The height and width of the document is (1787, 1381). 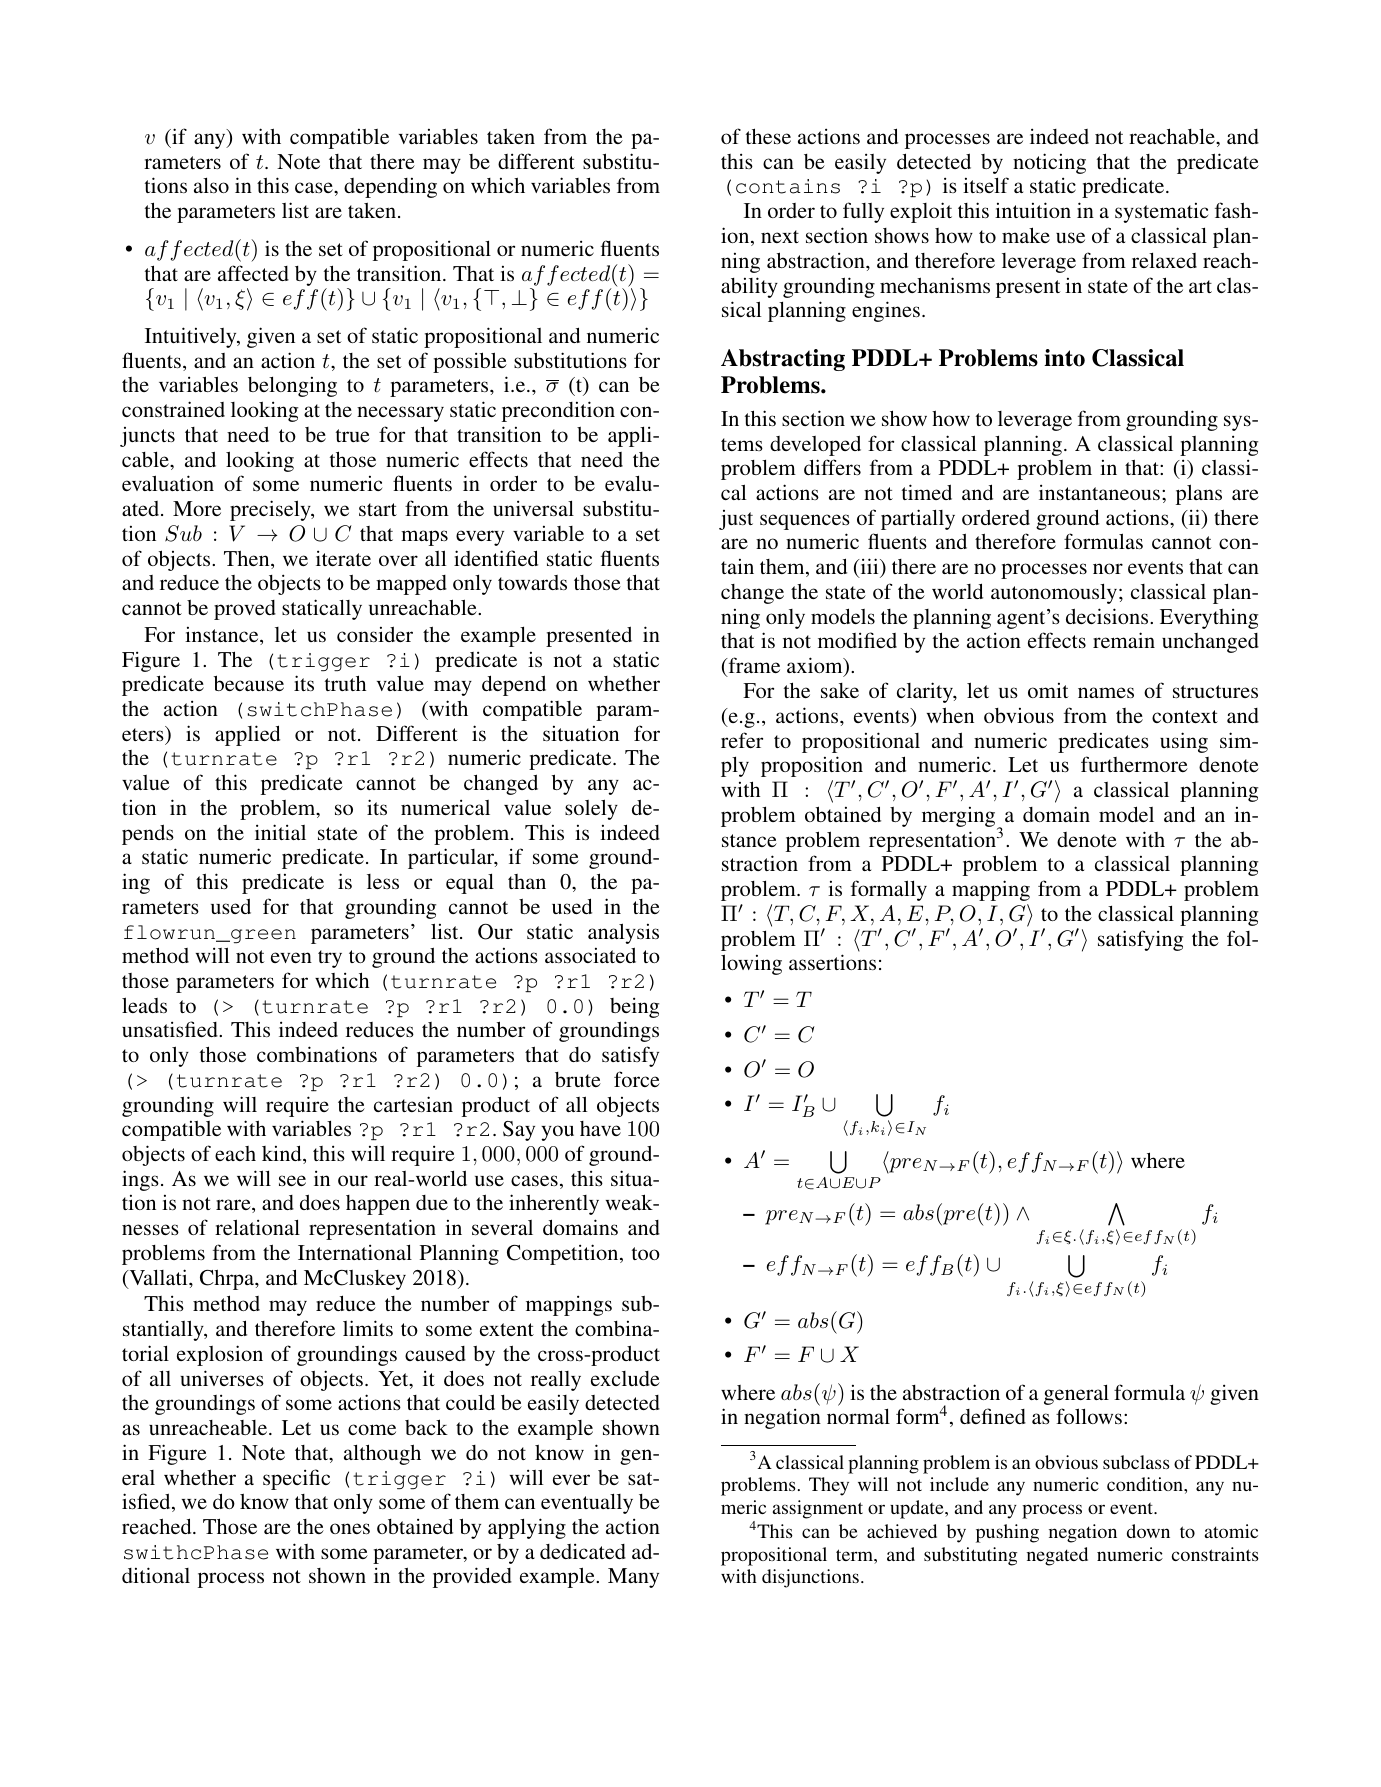 What do you see at coordinates (283, 1154) in the document?
I see `kind` at bounding box center [283, 1154].
